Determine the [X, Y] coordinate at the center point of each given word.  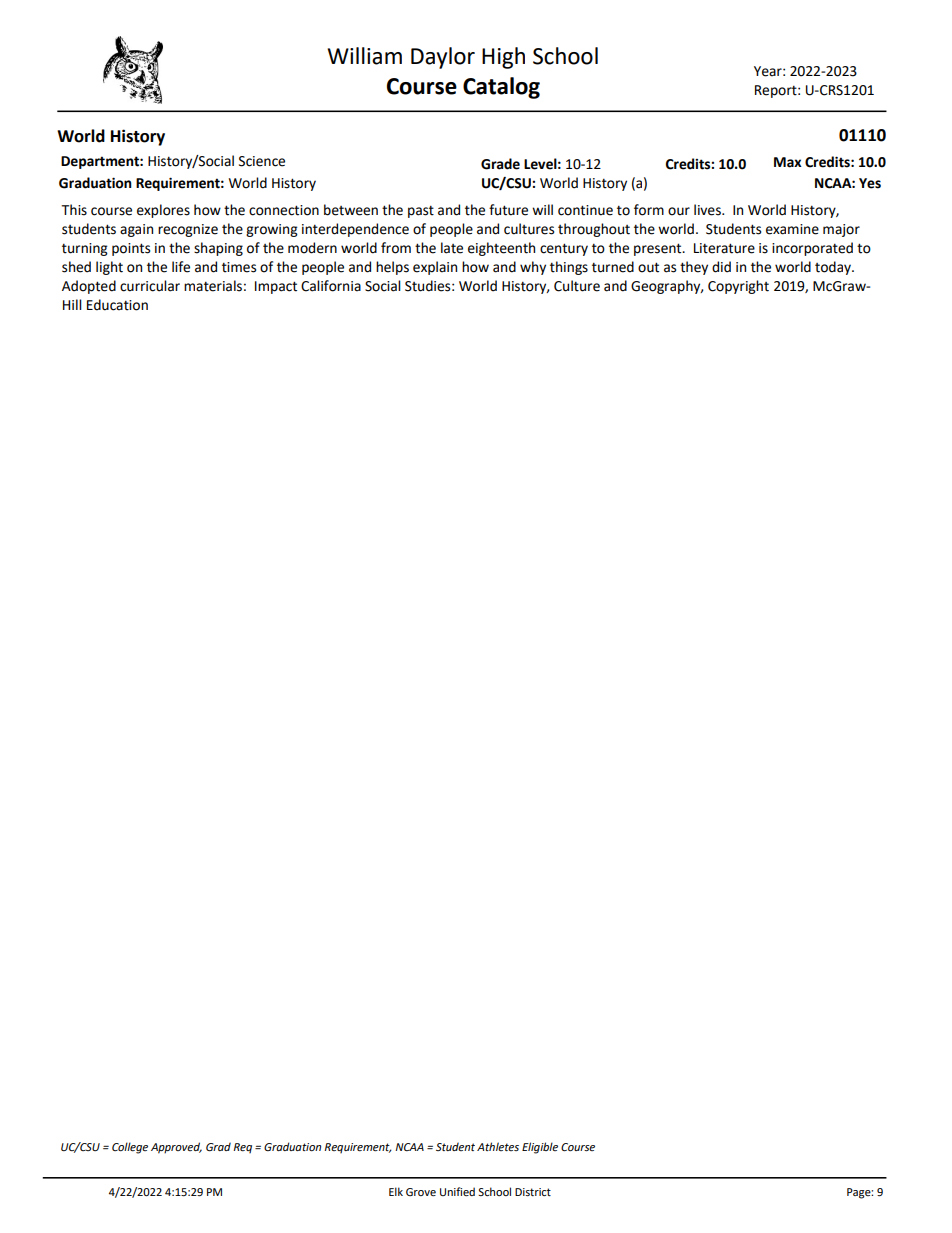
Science [262, 161]
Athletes [498, 1146]
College [130, 1148]
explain [435, 268]
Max [788, 162]
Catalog [501, 88]
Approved [176, 1148]
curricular [150, 286]
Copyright [738, 287]
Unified [457, 1191]
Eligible [540, 1148]
